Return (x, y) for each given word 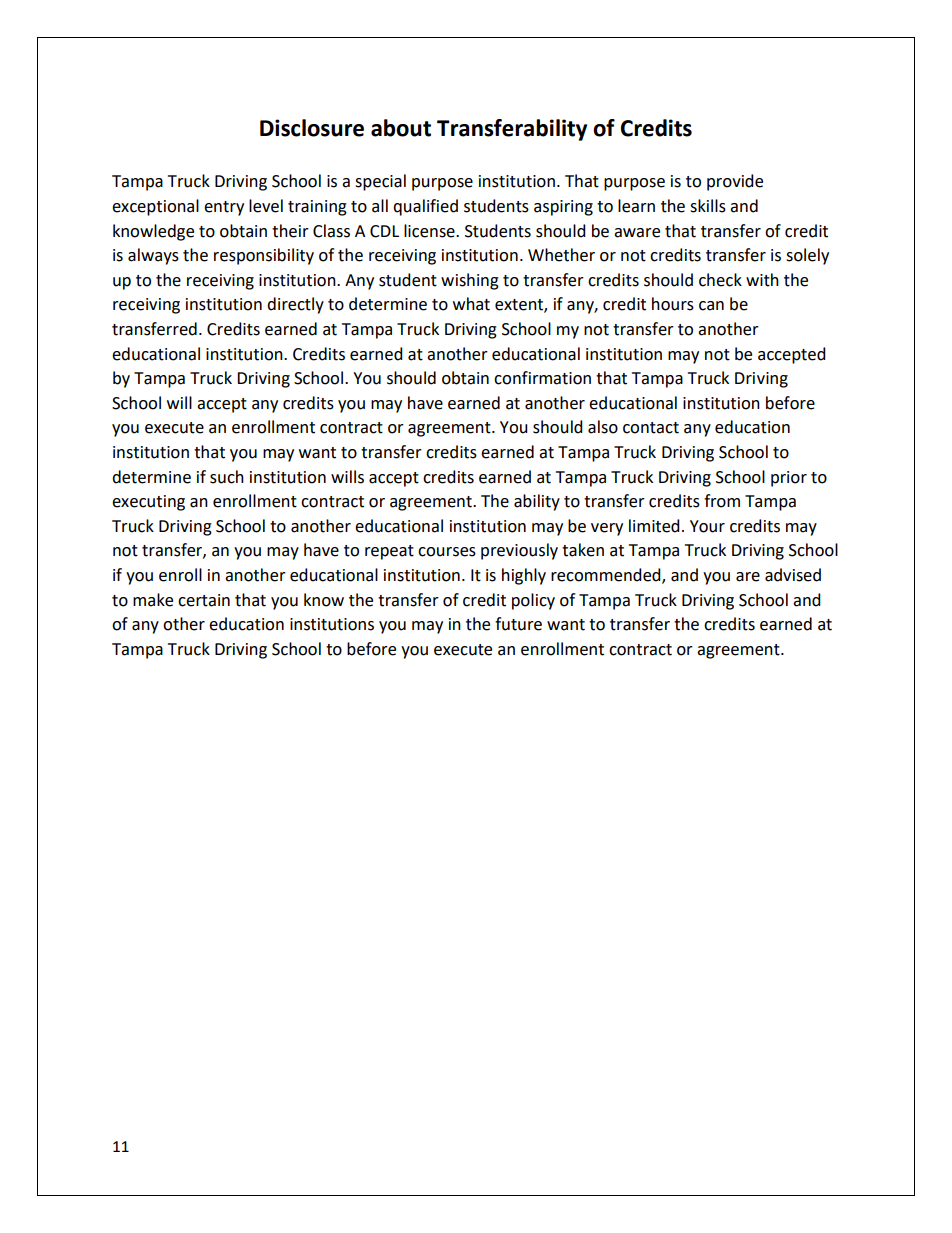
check (720, 280)
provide (735, 182)
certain (204, 600)
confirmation (542, 378)
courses (447, 552)
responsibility (264, 256)
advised (793, 575)
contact (651, 428)
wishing (470, 281)
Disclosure (312, 128)
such (227, 477)
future (518, 624)
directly (295, 305)
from (722, 501)
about (401, 128)
